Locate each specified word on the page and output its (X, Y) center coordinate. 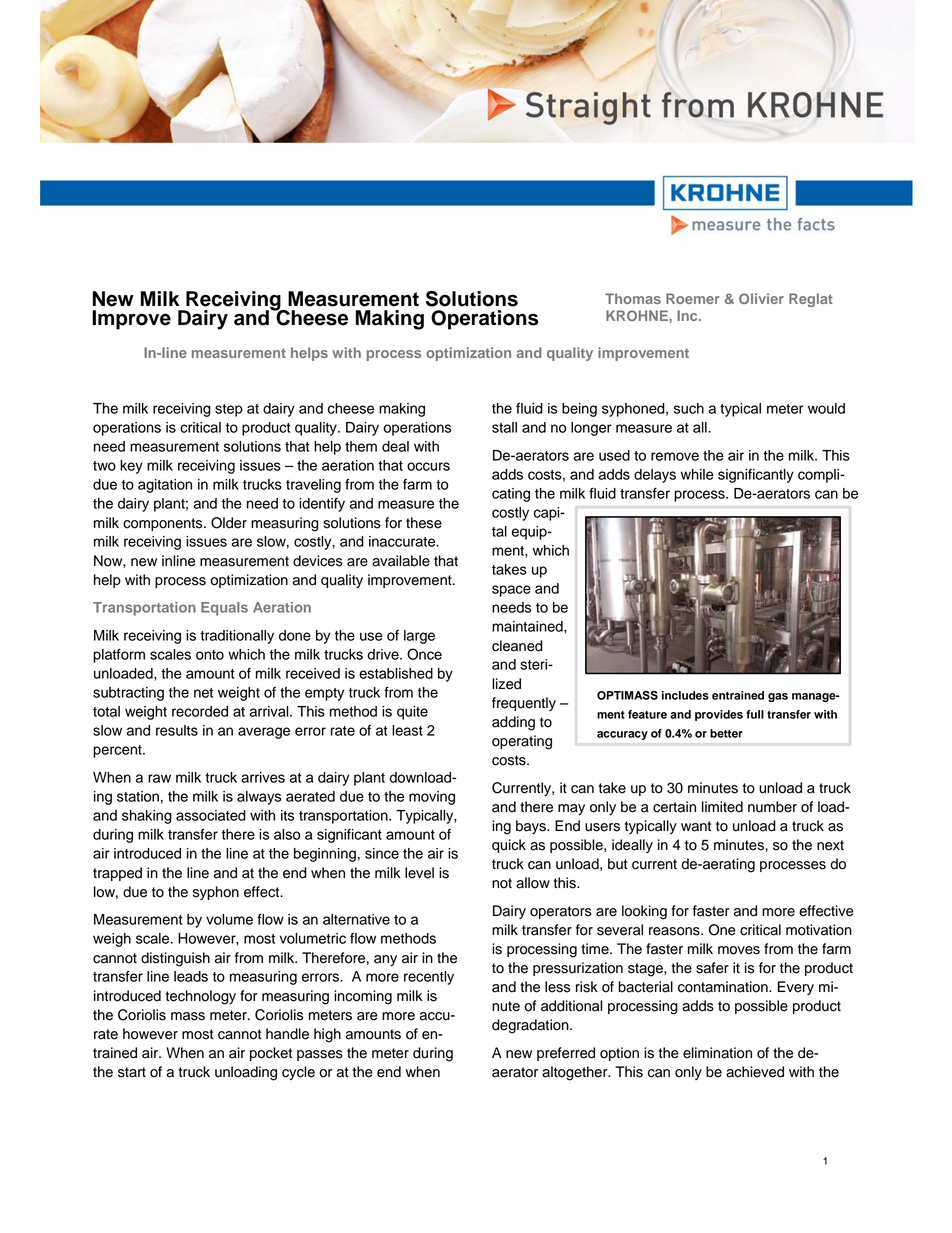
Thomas (633, 298)
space (511, 591)
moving (432, 798)
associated (211, 815)
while (697, 474)
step (229, 410)
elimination (717, 1053)
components (164, 524)
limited (722, 807)
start (132, 1072)
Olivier (761, 298)
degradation (531, 1026)
